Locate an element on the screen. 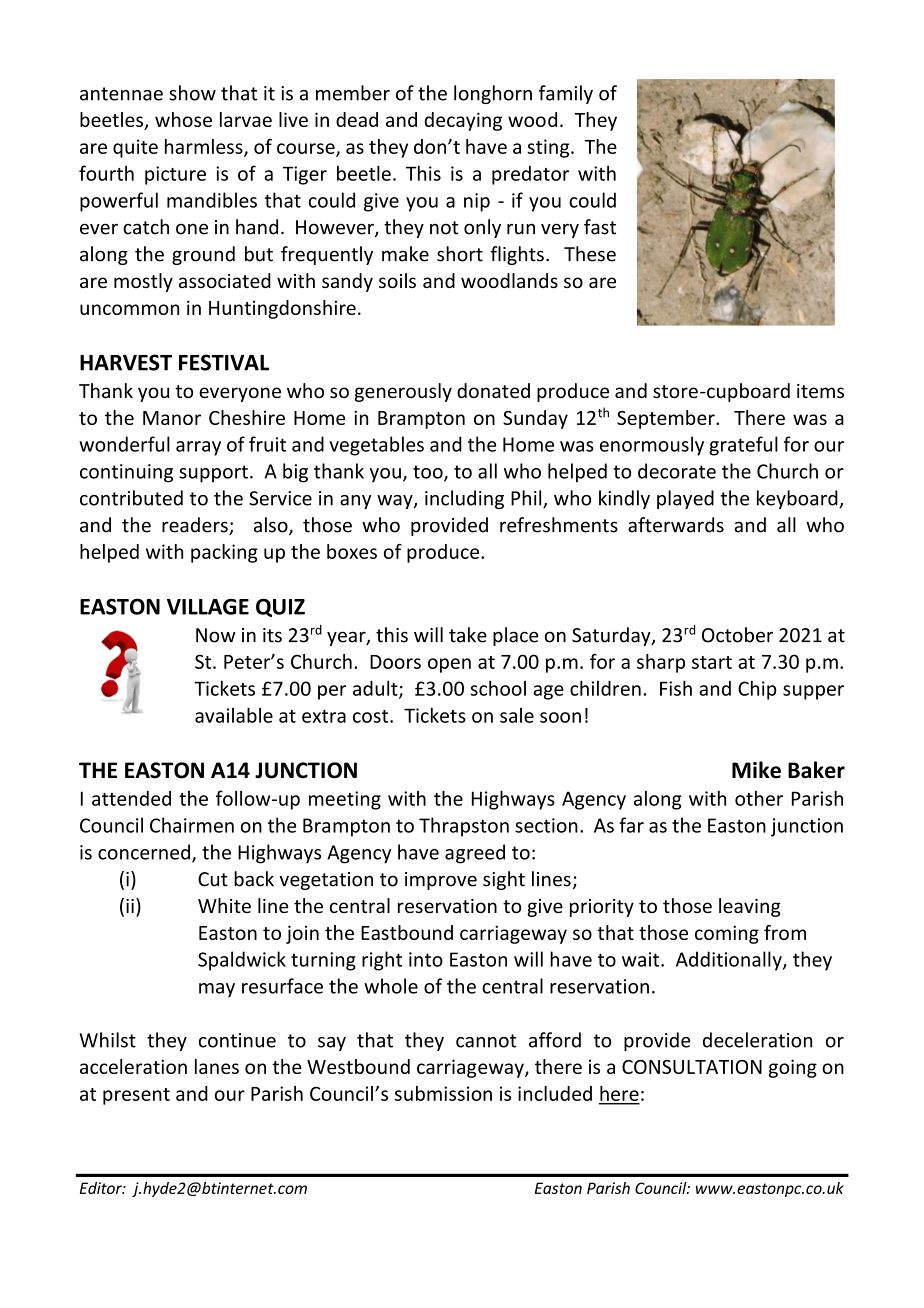 Image resolution: width=924 pixels, height=1308 pixels. family is located at coordinates (566, 94).
